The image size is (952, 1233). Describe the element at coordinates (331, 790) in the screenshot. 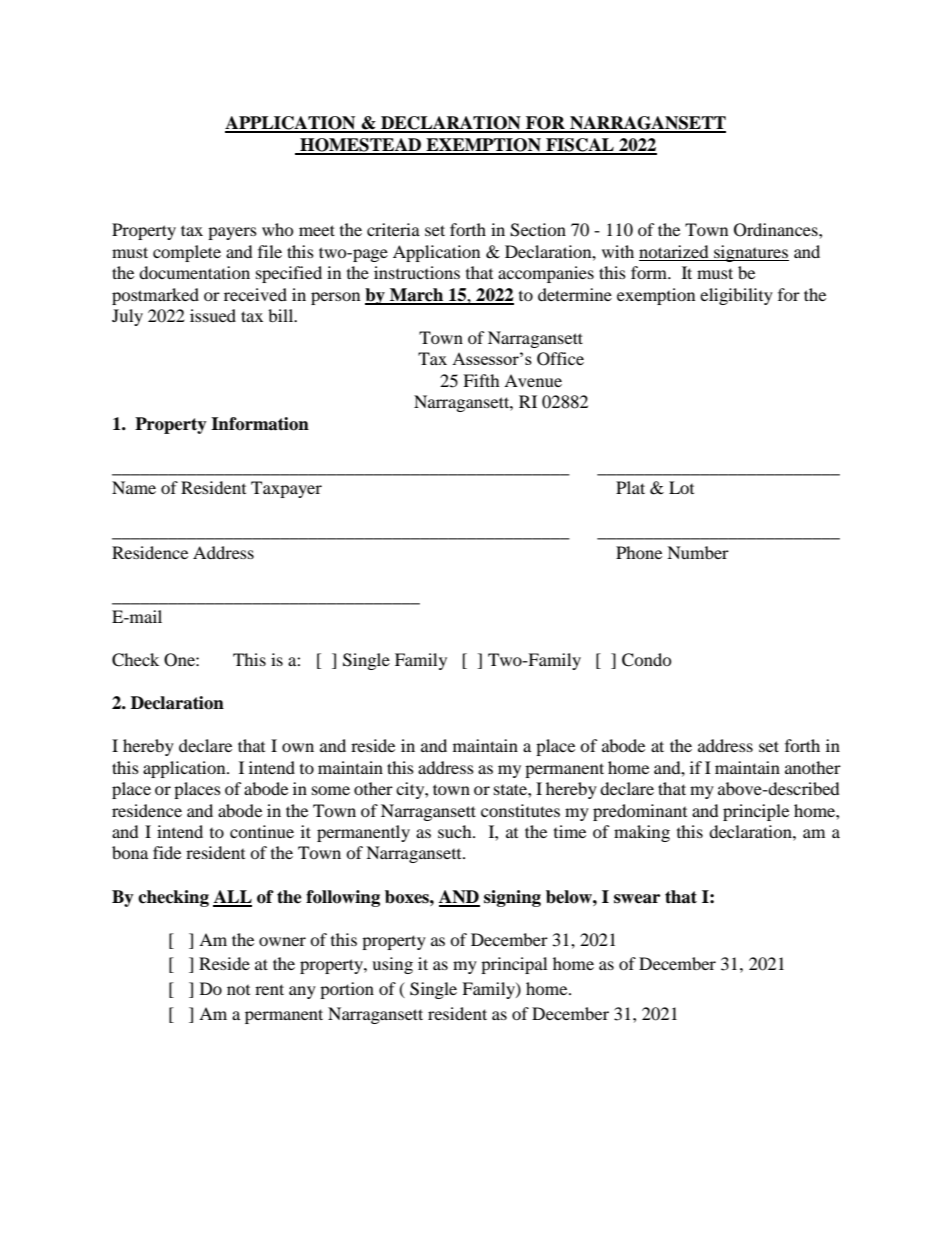

I see `some` at that location.
